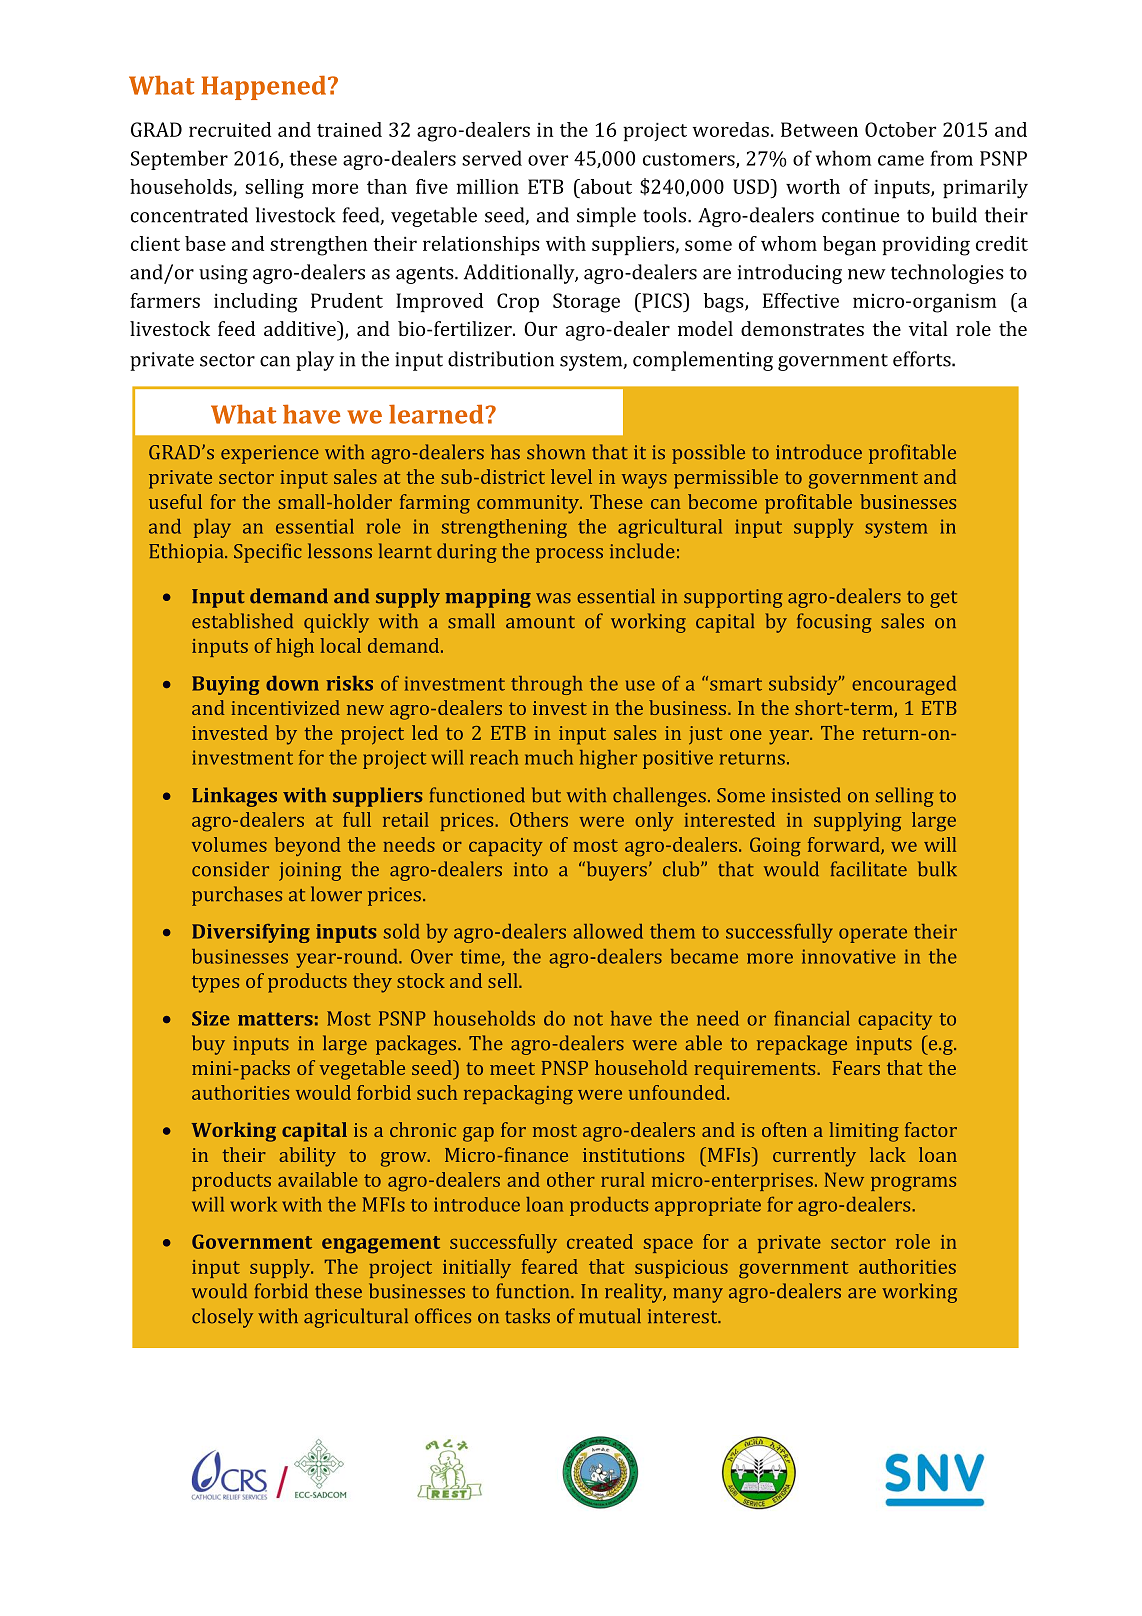 The height and width of the screenshot is (1616, 1142). I want to click on recruited, so click(230, 129).
